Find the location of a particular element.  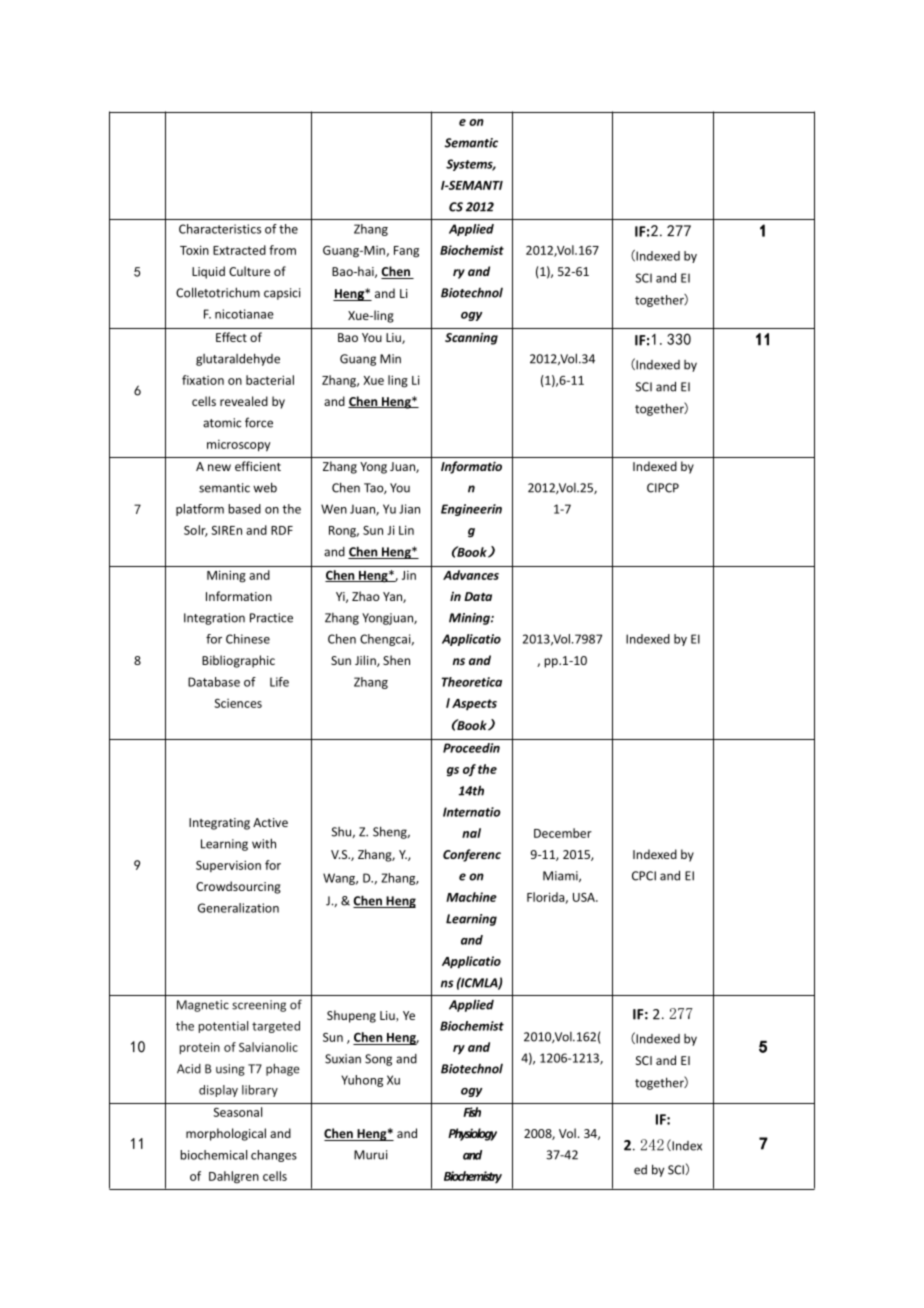

Song is located at coordinates (378, 1060).
